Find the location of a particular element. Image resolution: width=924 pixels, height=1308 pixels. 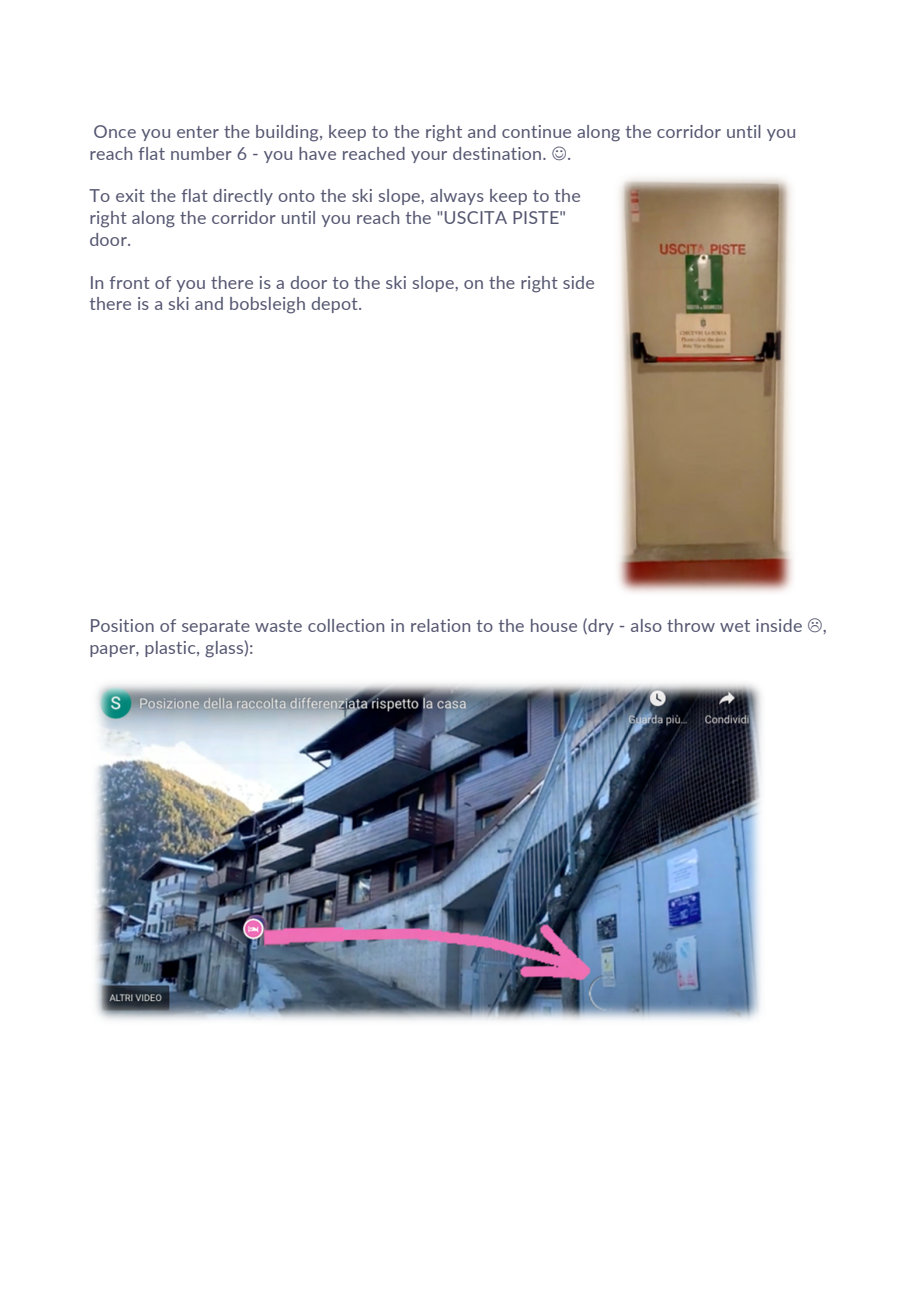

relation is located at coordinates (440, 625).
